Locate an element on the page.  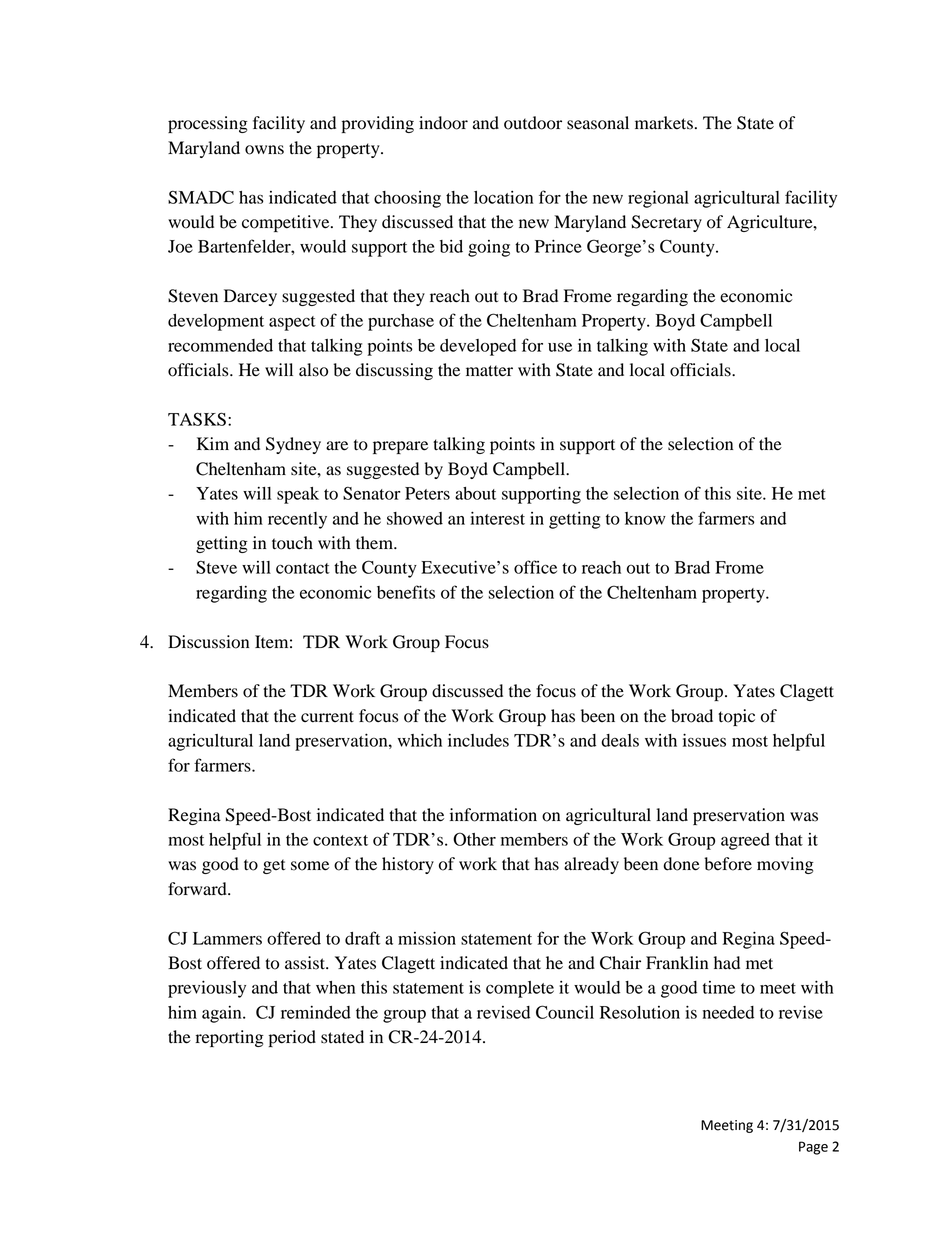
markets is located at coordinates (664, 123).
